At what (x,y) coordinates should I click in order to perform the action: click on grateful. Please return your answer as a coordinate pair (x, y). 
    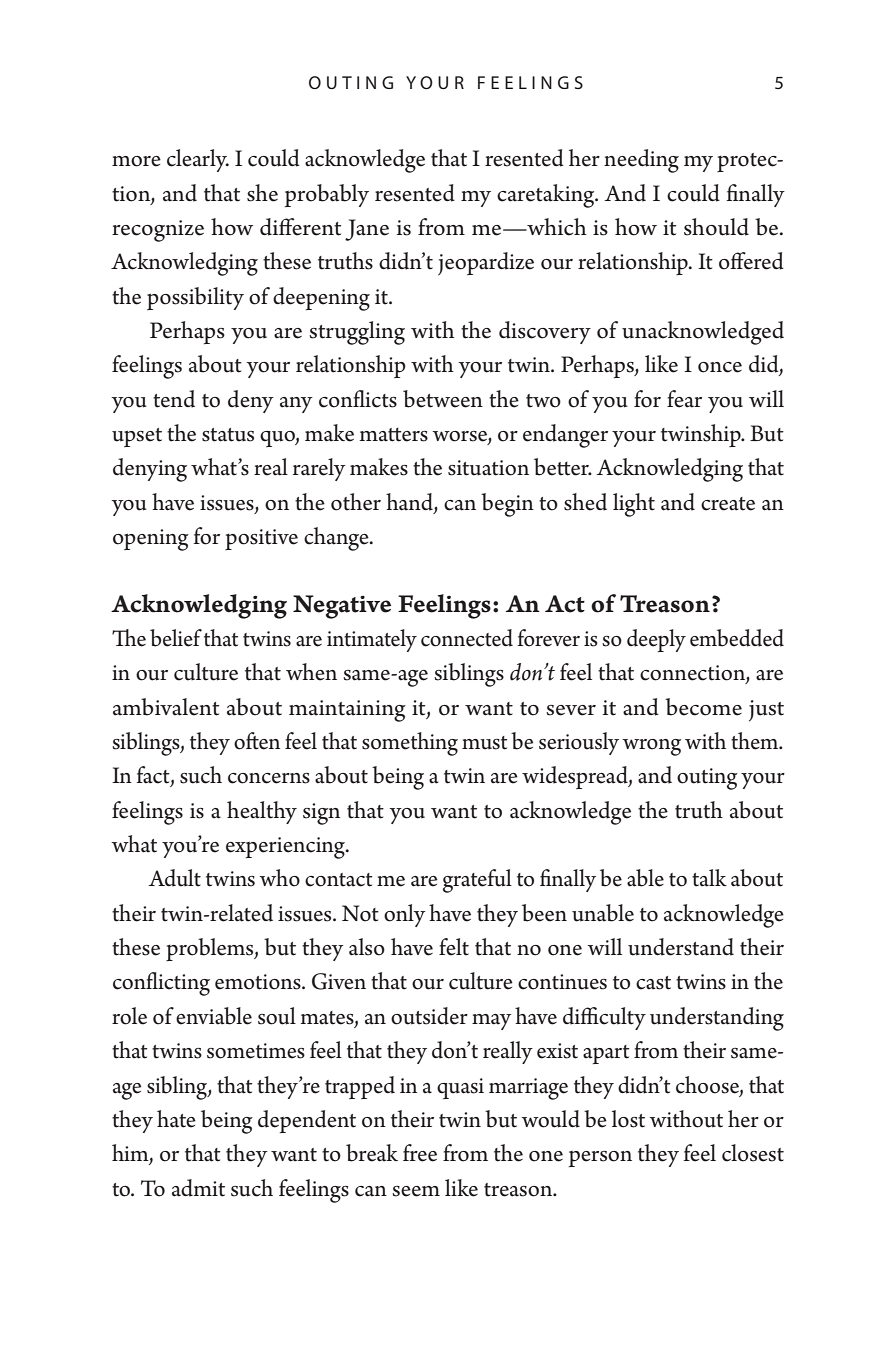
    Looking at the image, I should click on (477, 881).
